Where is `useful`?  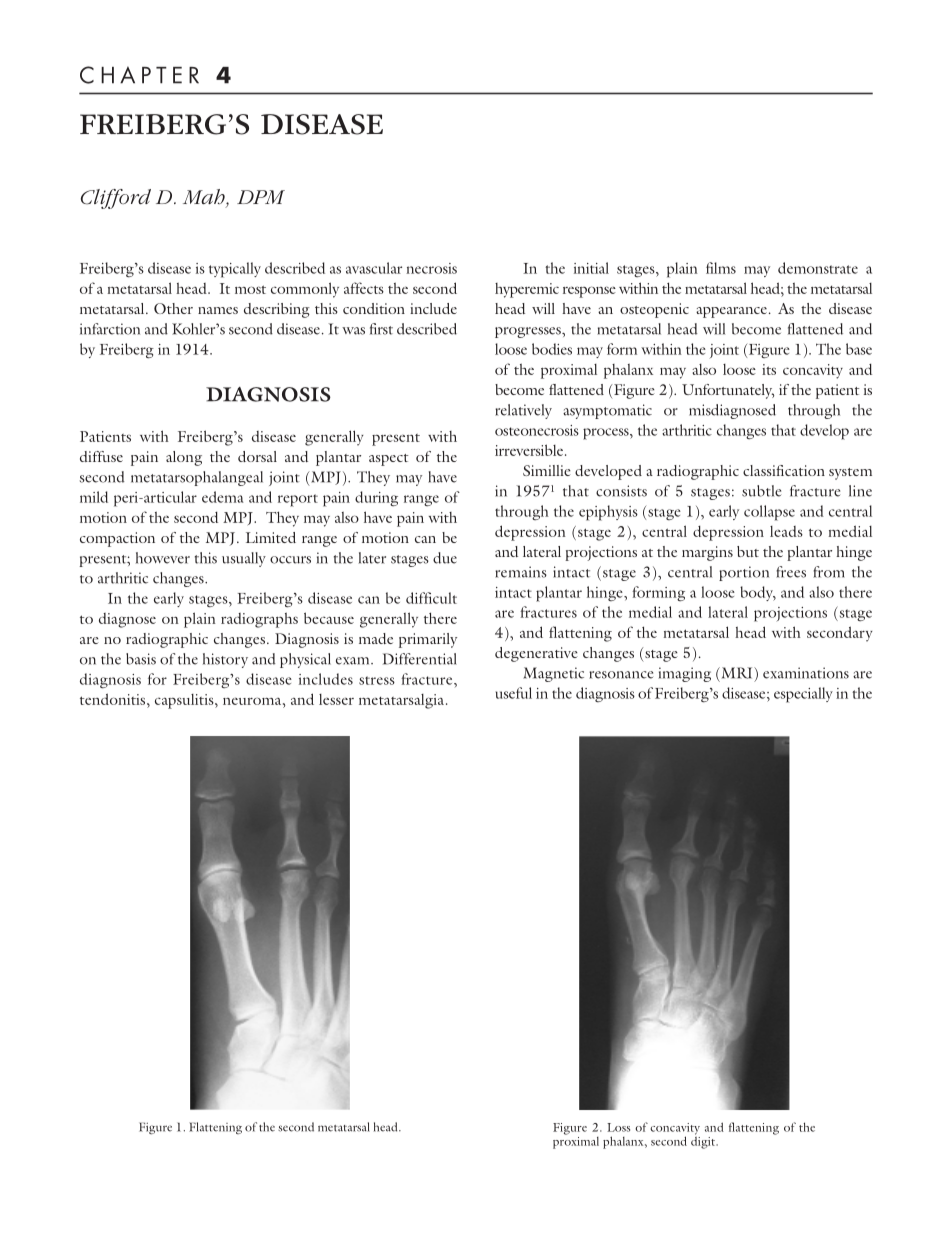 useful is located at coordinates (514, 693).
